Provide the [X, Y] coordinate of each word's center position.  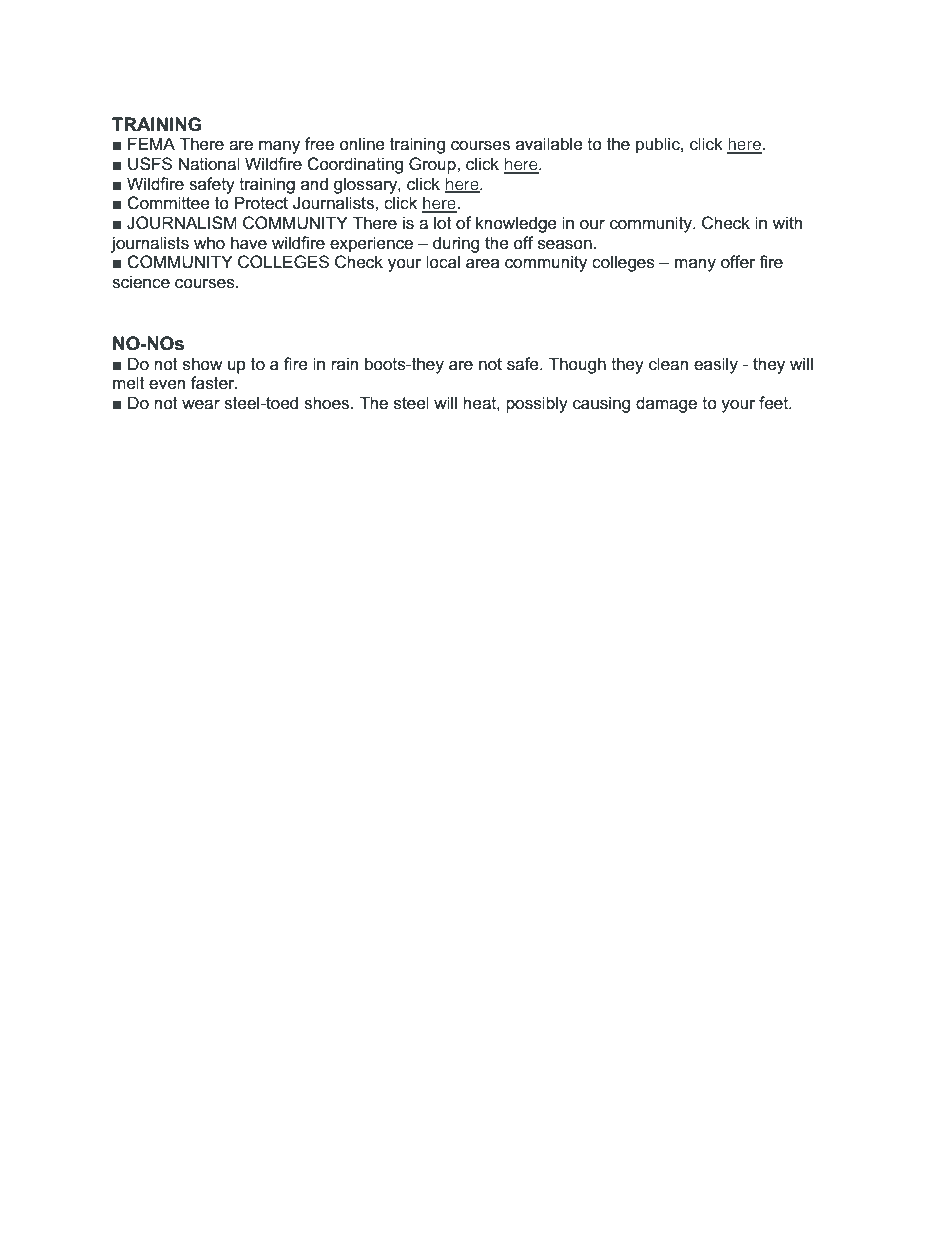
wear [201, 405]
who [209, 243]
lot [443, 223]
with [787, 222]
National [209, 164]
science [141, 282]
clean [668, 364]
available [549, 144]
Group [433, 165]
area [482, 264]
